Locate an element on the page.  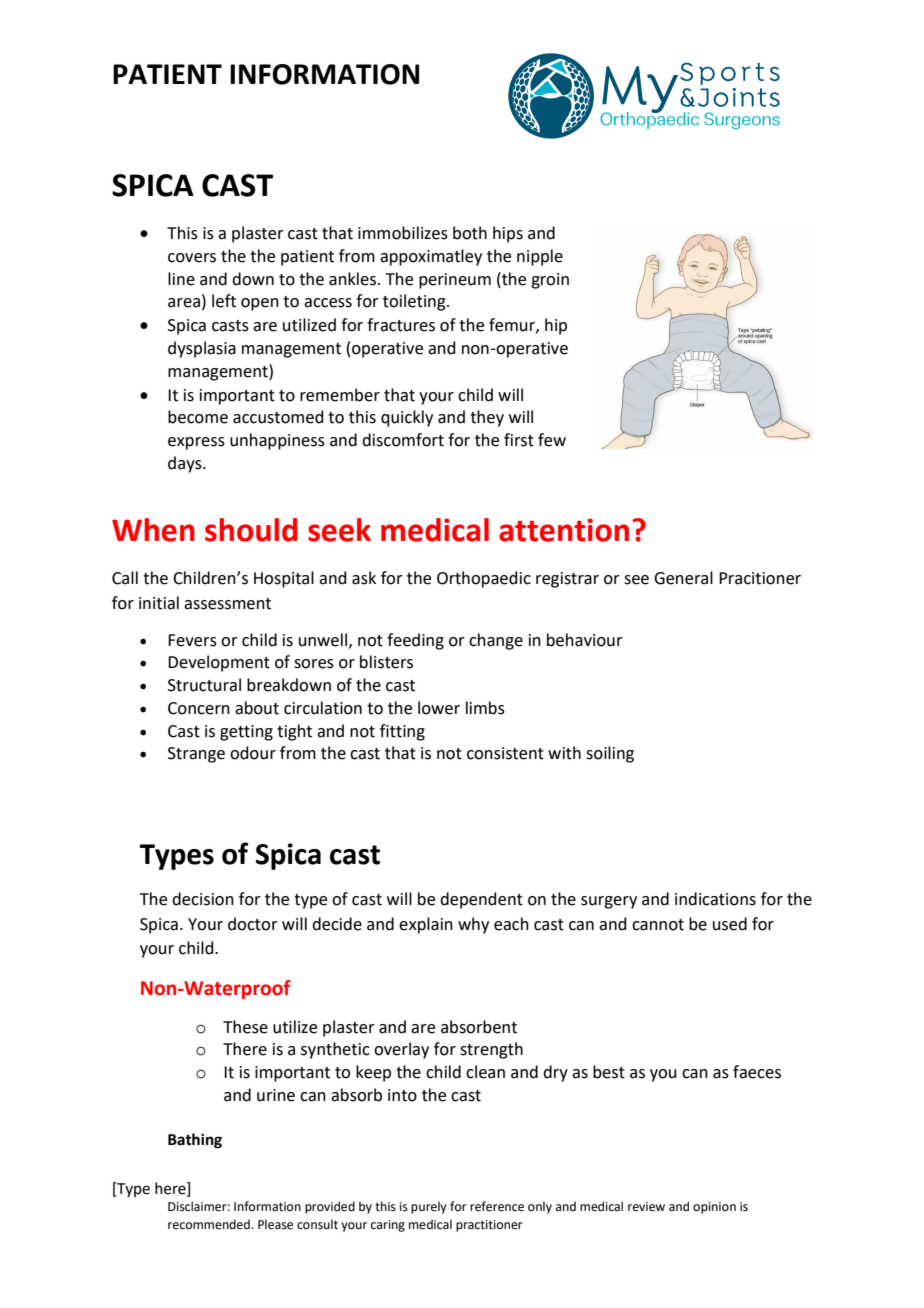
groin is located at coordinates (550, 281).
